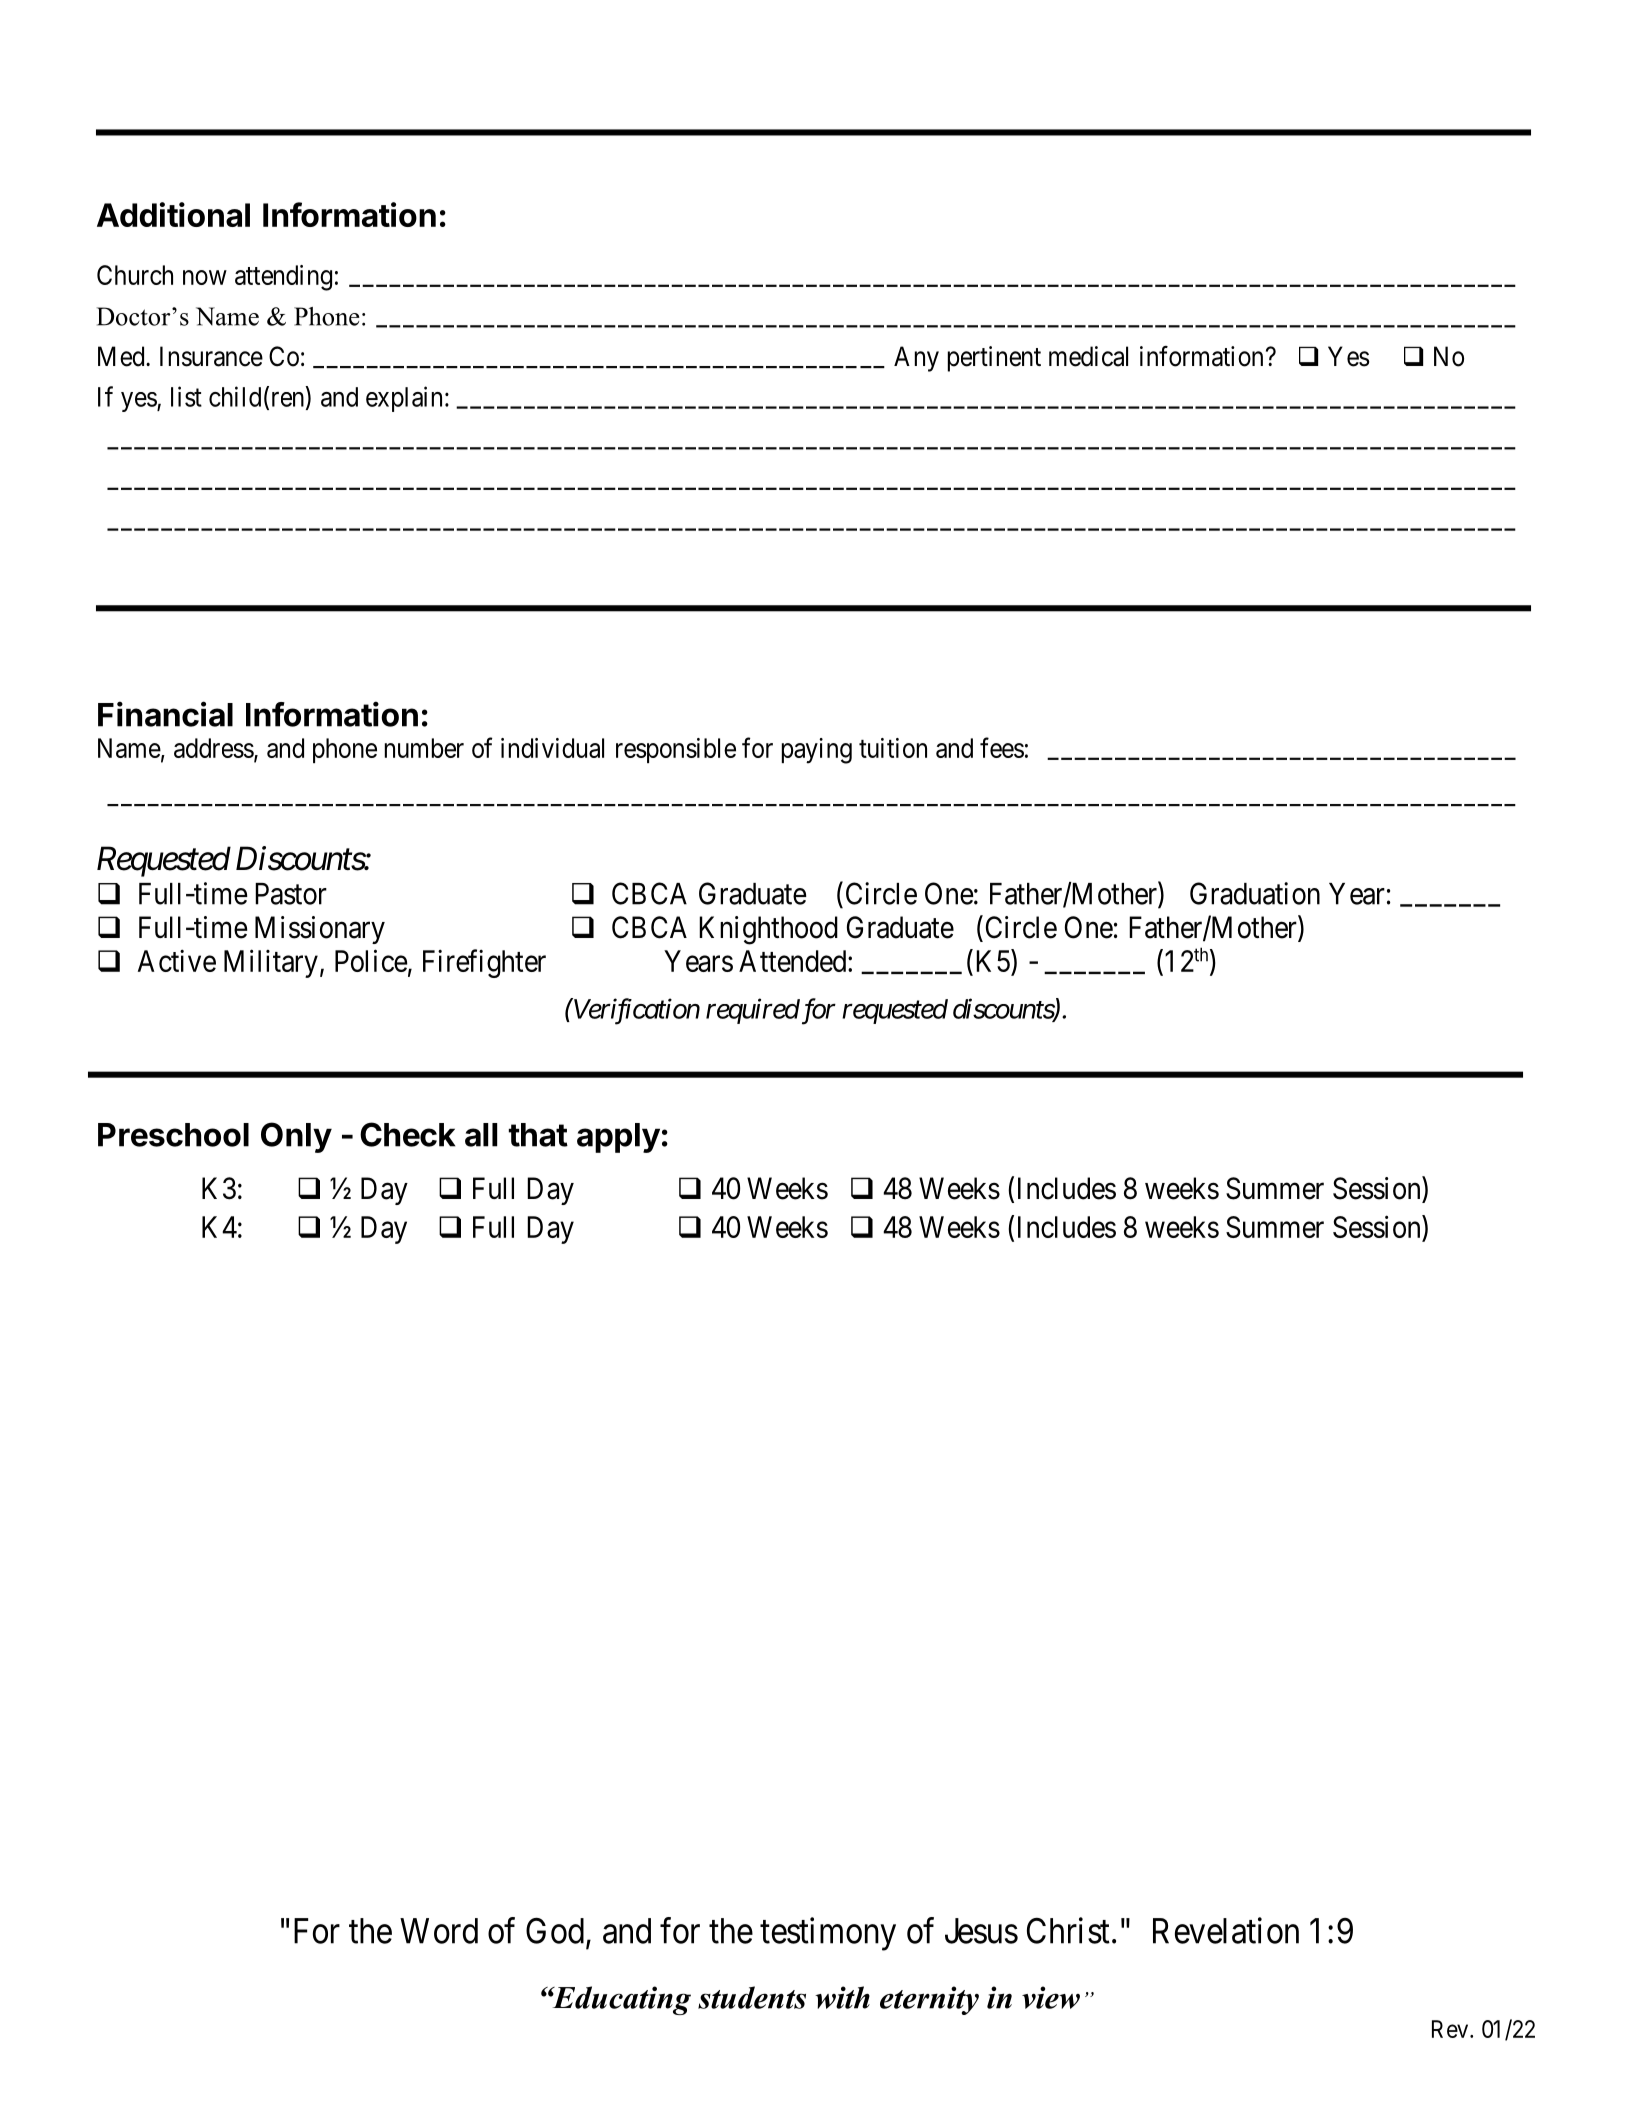 This screenshot has width=1631, height=2111. Describe the element at coordinates (1088, 356) in the screenshot. I see `medical` at that location.
